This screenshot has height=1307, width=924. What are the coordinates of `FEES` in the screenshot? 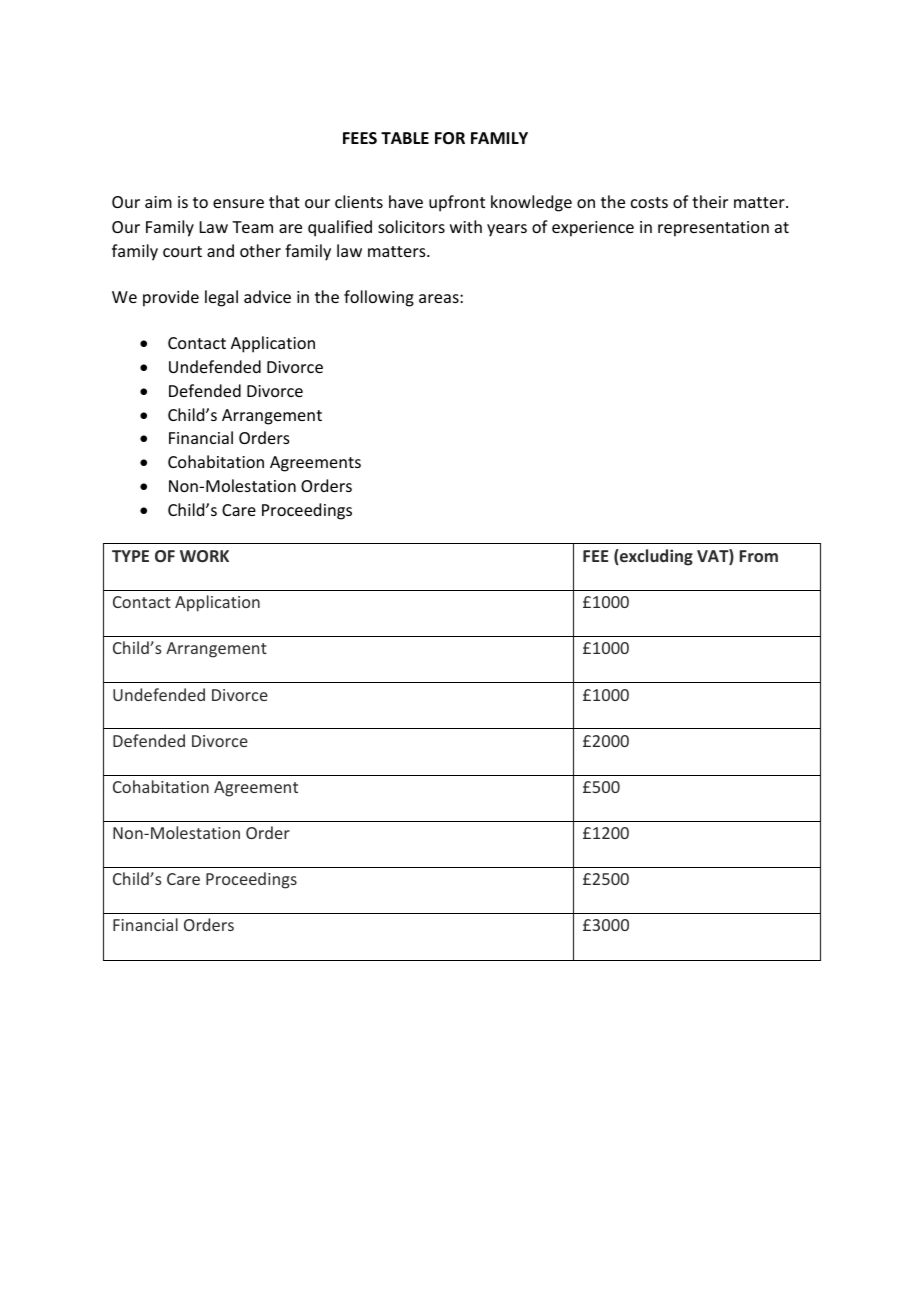 It's located at (360, 138).
